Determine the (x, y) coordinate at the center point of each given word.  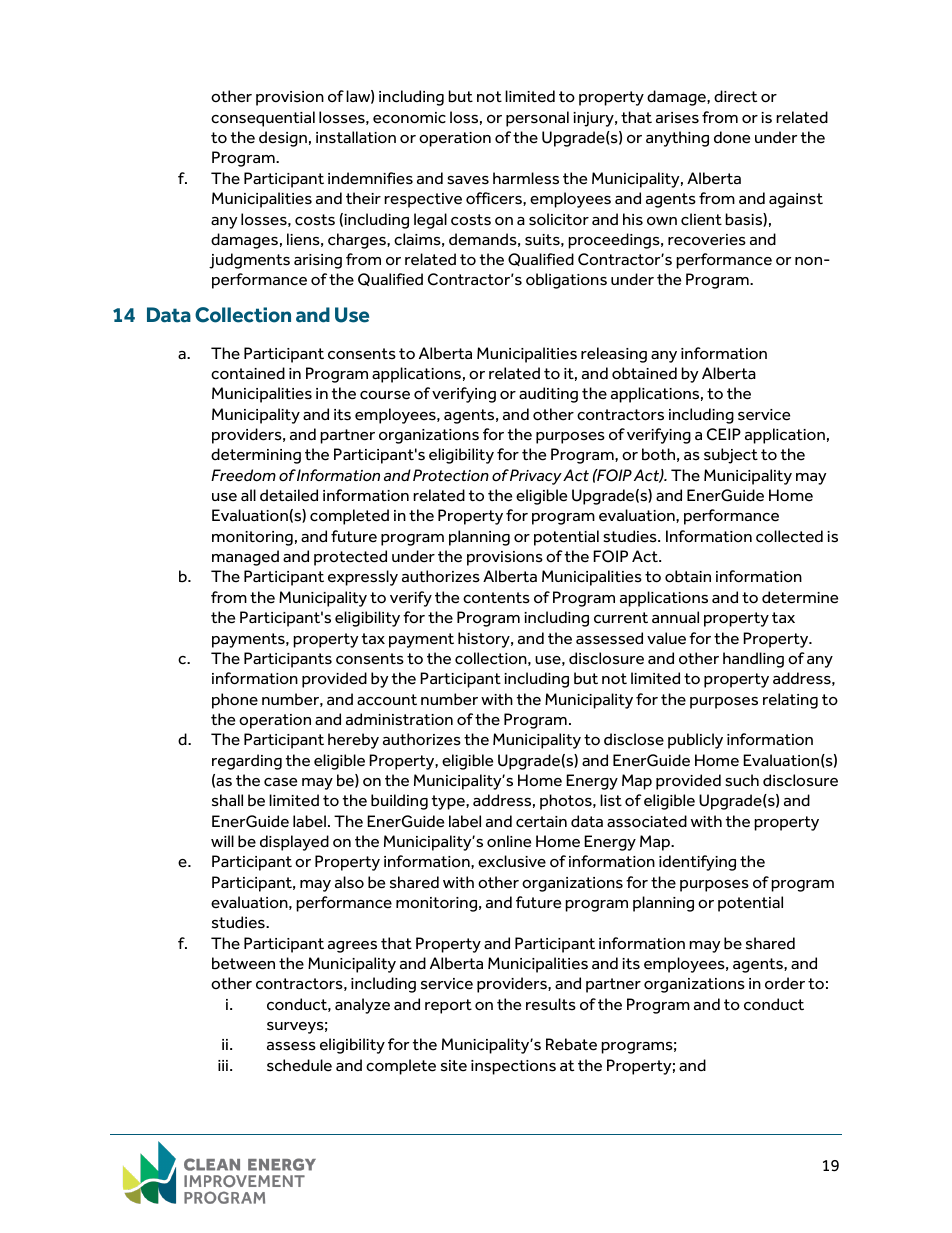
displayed (294, 843)
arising (318, 261)
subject (731, 456)
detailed (289, 495)
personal (537, 119)
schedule (299, 1065)
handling (753, 660)
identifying (697, 863)
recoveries (707, 240)
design (283, 139)
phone (235, 701)
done (732, 137)
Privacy (536, 477)
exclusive (512, 861)
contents (496, 598)
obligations (566, 281)
